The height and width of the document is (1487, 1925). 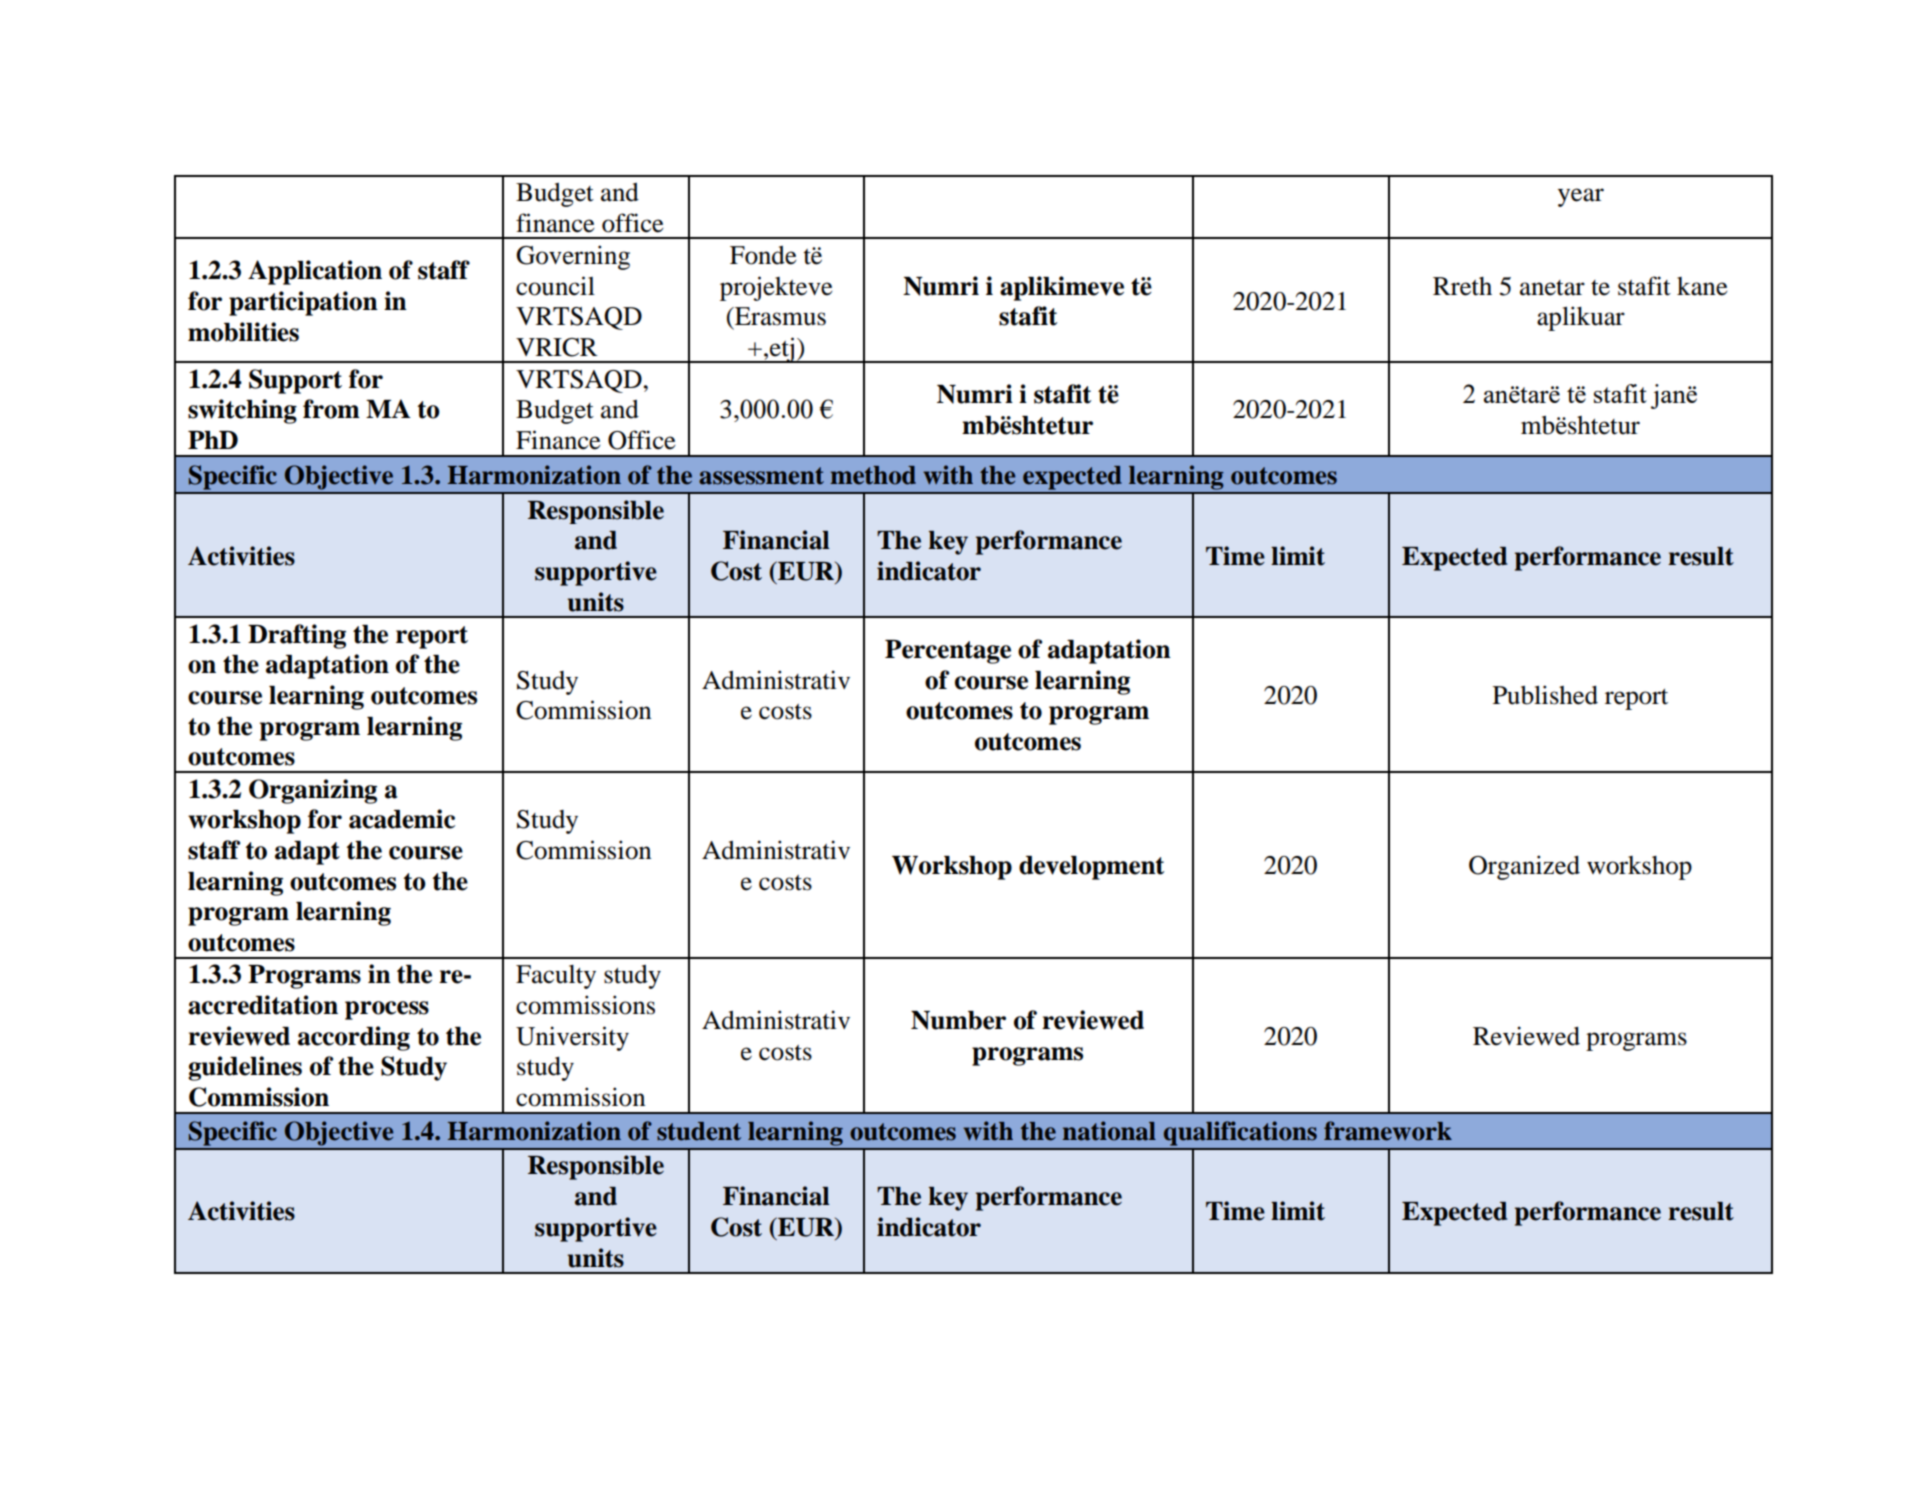 What do you see at coordinates (315, 272) in the document?
I see `Application` at bounding box center [315, 272].
